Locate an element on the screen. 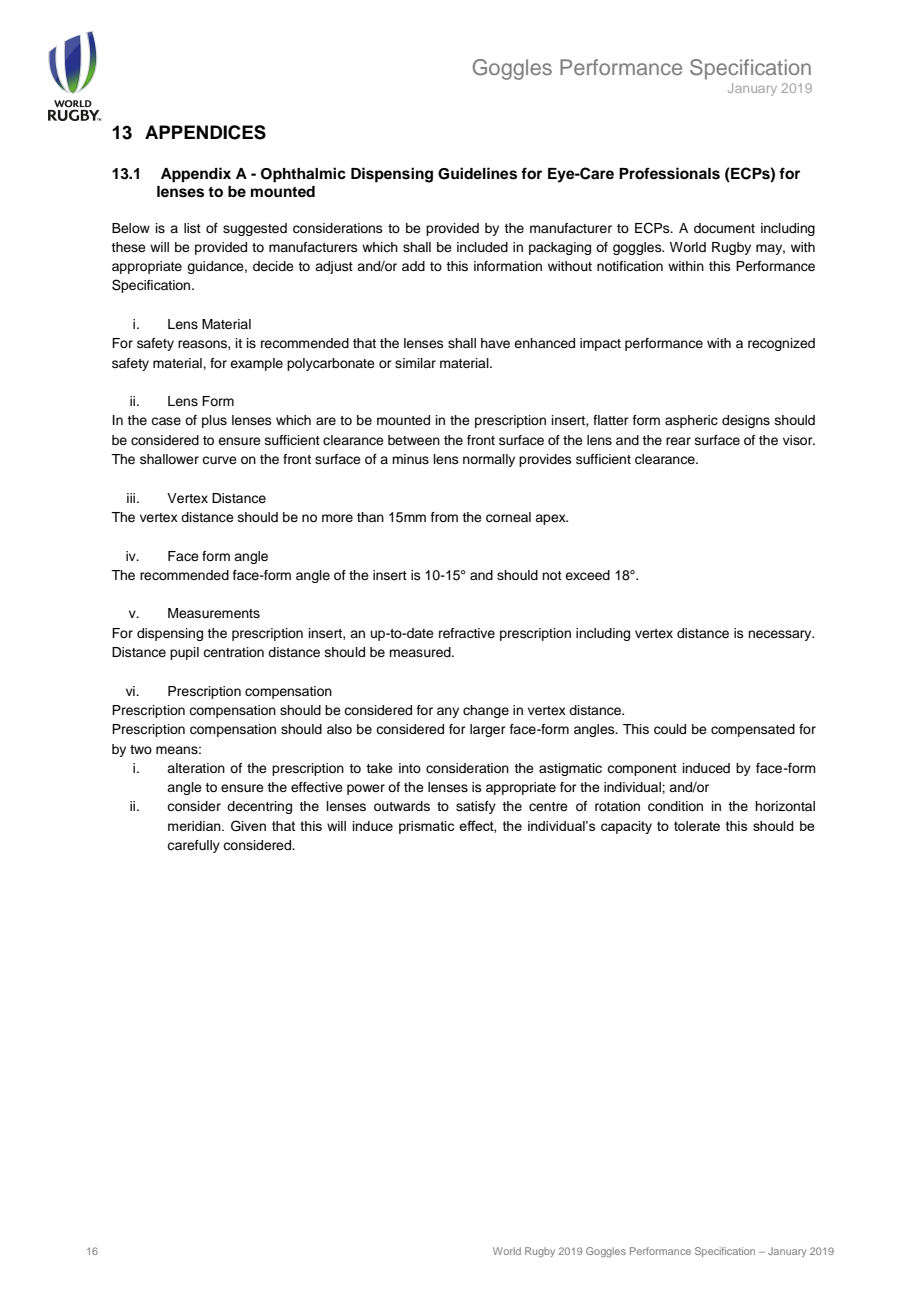 The image size is (924, 1308). APPENDICES is located at coordinates (205, 132).
